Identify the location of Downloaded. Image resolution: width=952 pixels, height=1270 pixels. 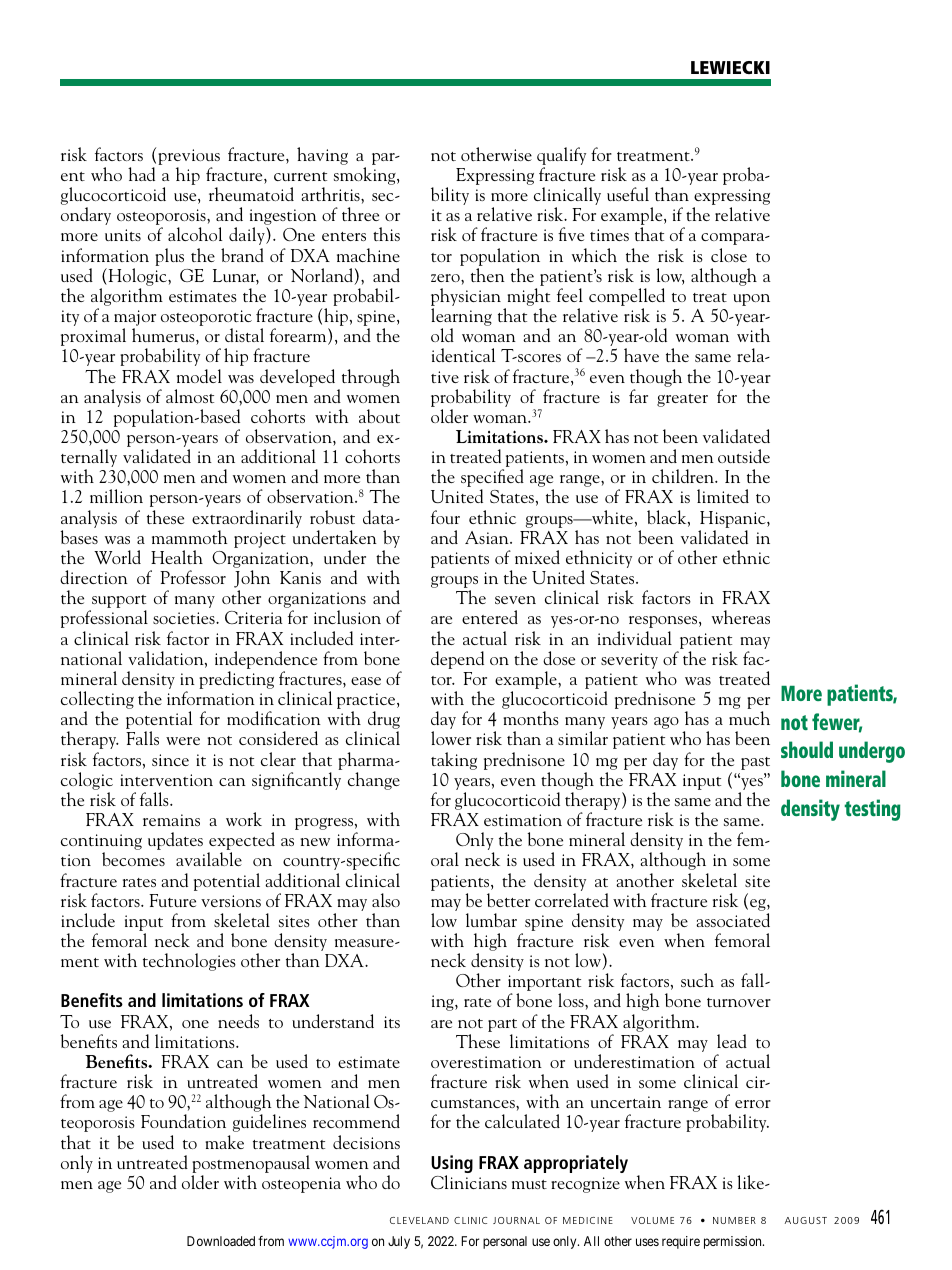
(221, 1241).
